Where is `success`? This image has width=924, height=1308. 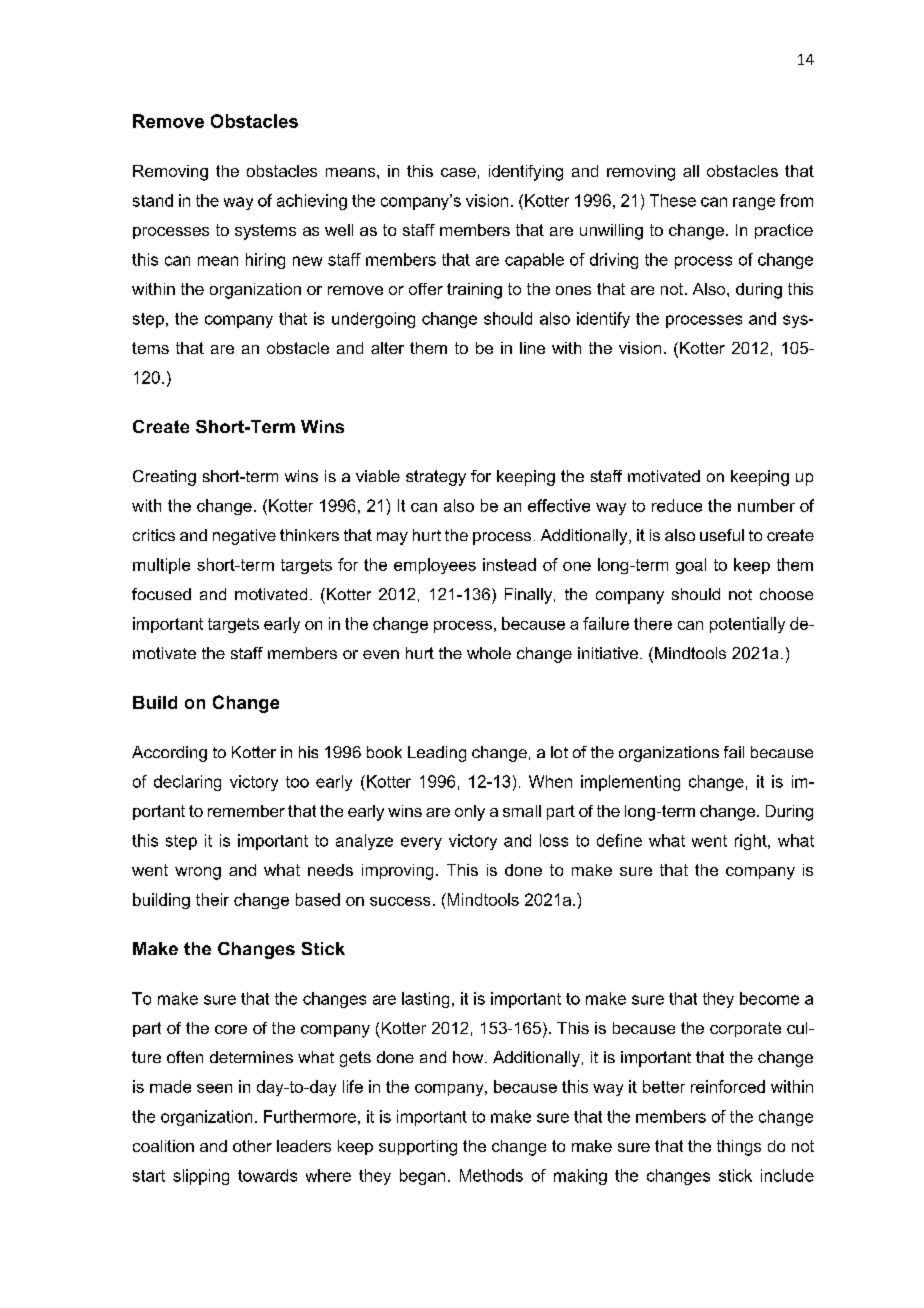 success is located at coordinates (400, 901).
